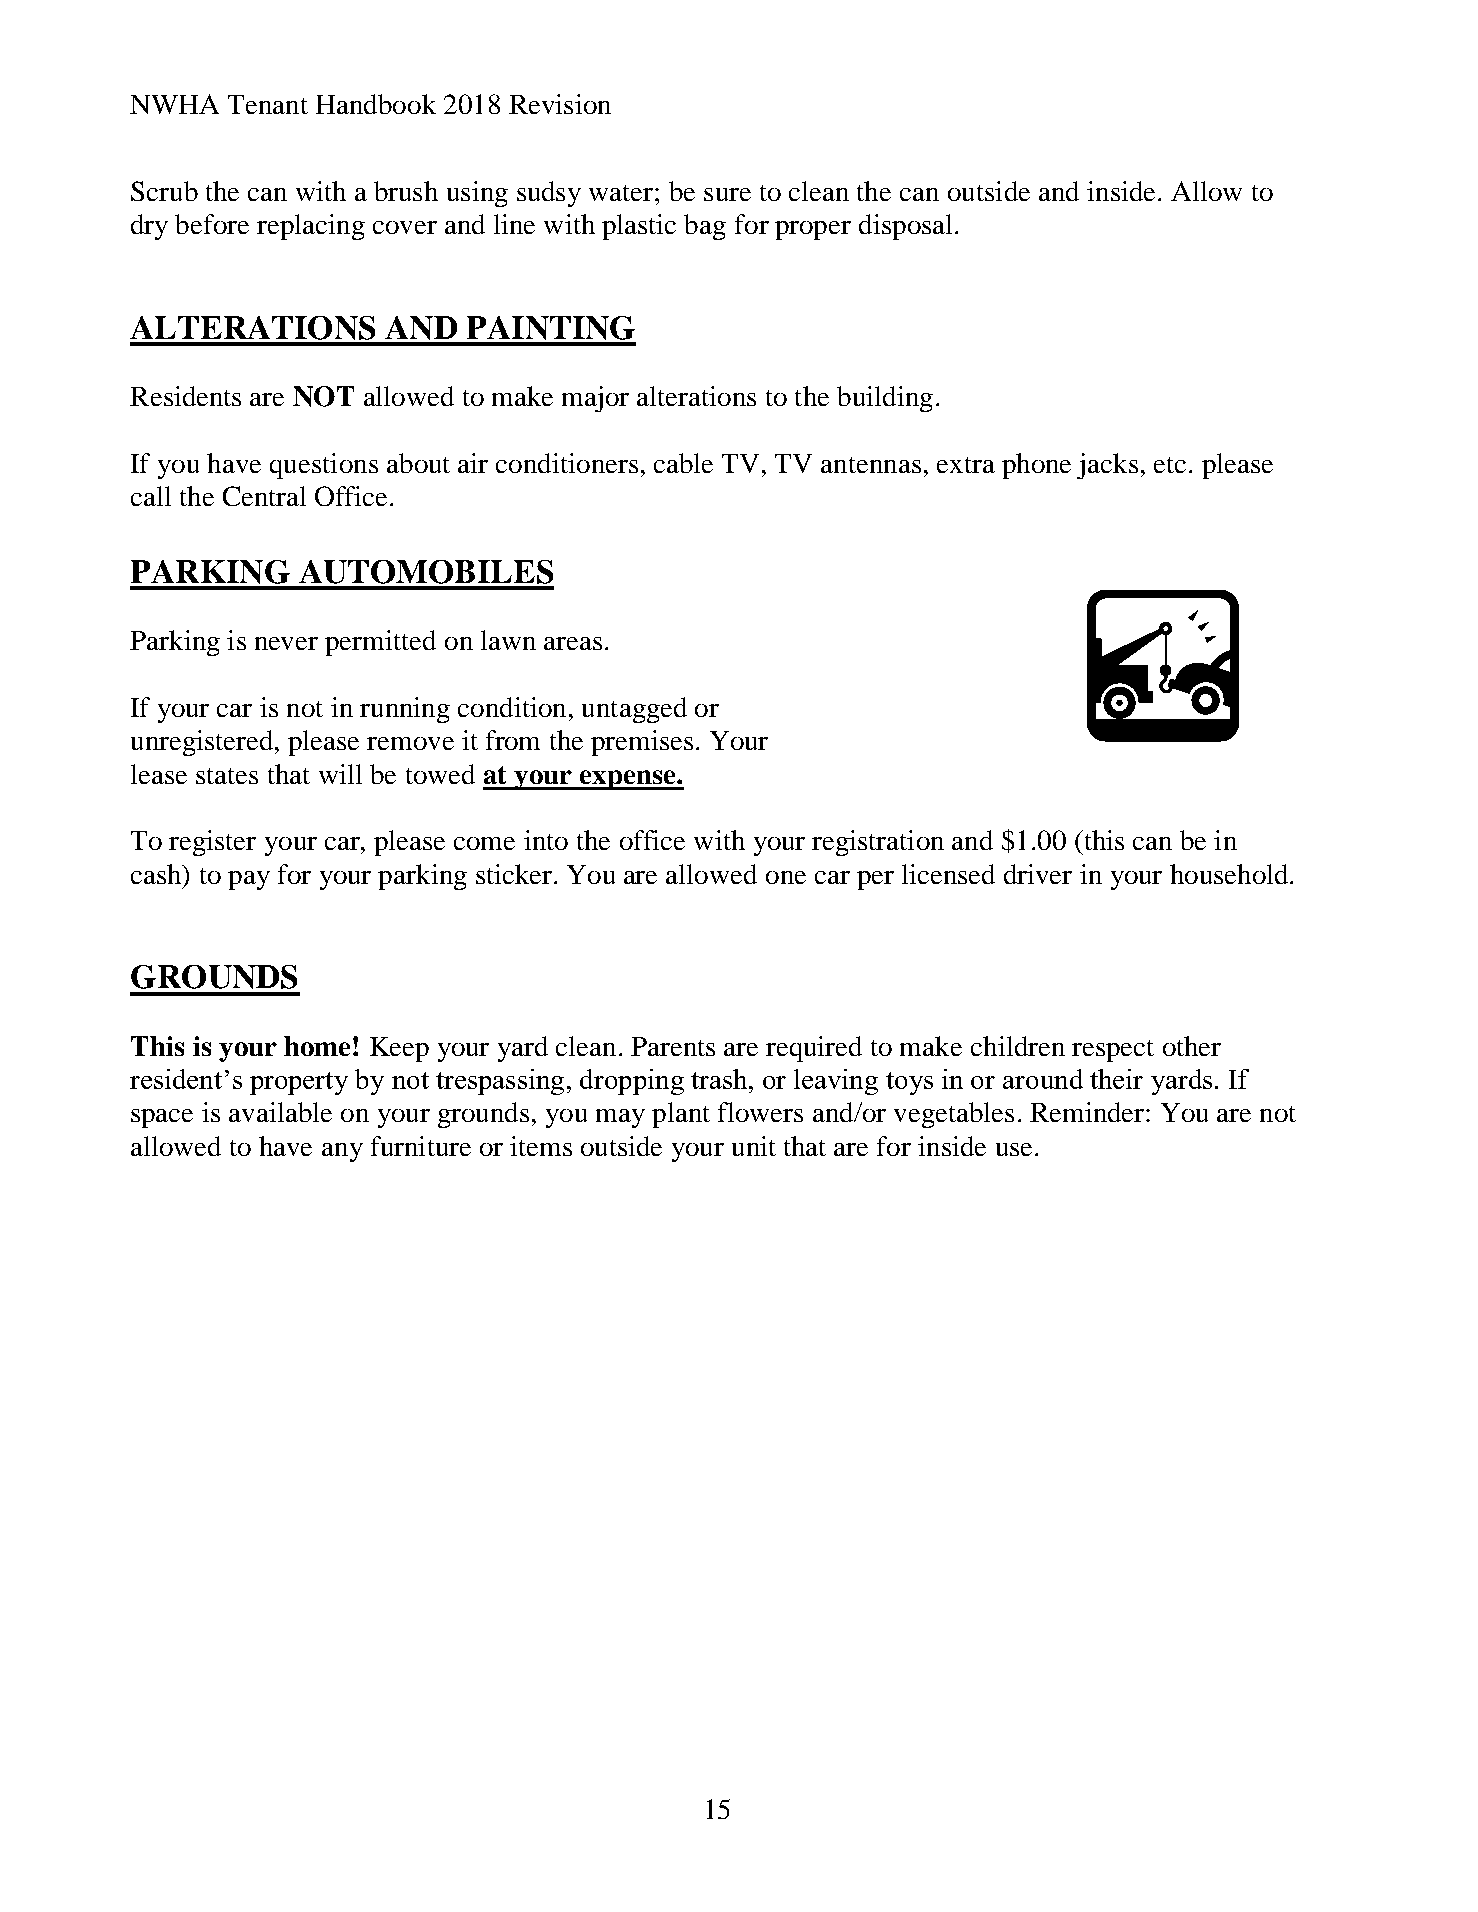 The width and height of the image is (1478, 1912). Describe the element at coordinates (727, 194) in the image. I see `sure` at that location.
